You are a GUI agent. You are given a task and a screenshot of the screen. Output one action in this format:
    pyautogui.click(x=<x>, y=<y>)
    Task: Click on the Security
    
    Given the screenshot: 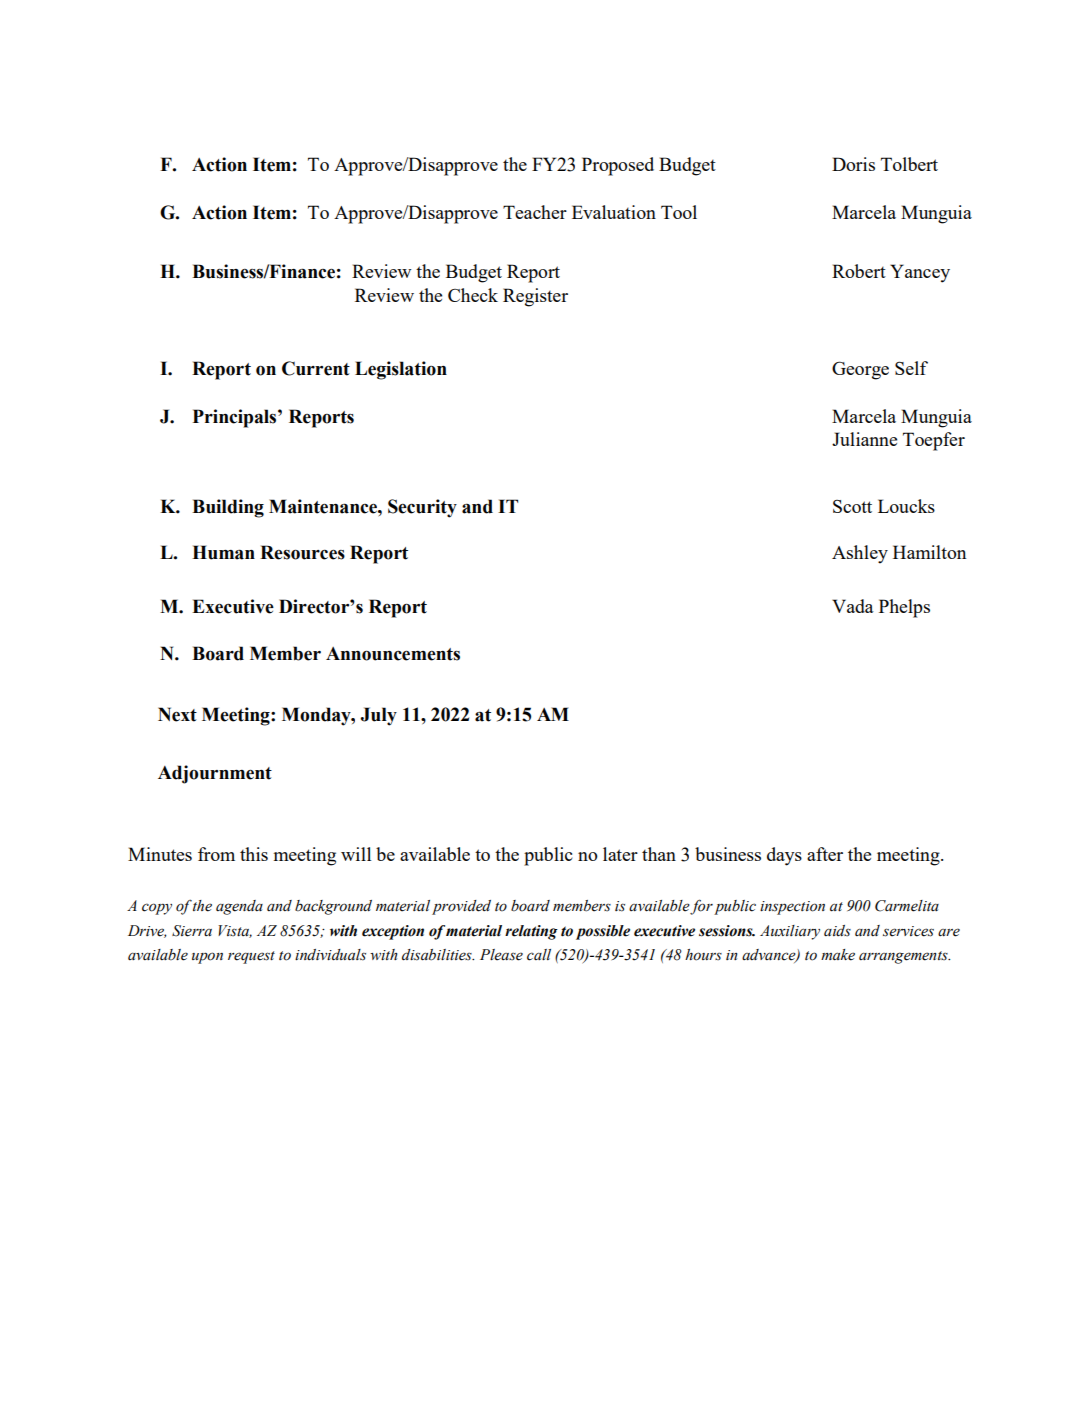 What is the action you would take?
    pyautogui.click(x=422, y=508)
